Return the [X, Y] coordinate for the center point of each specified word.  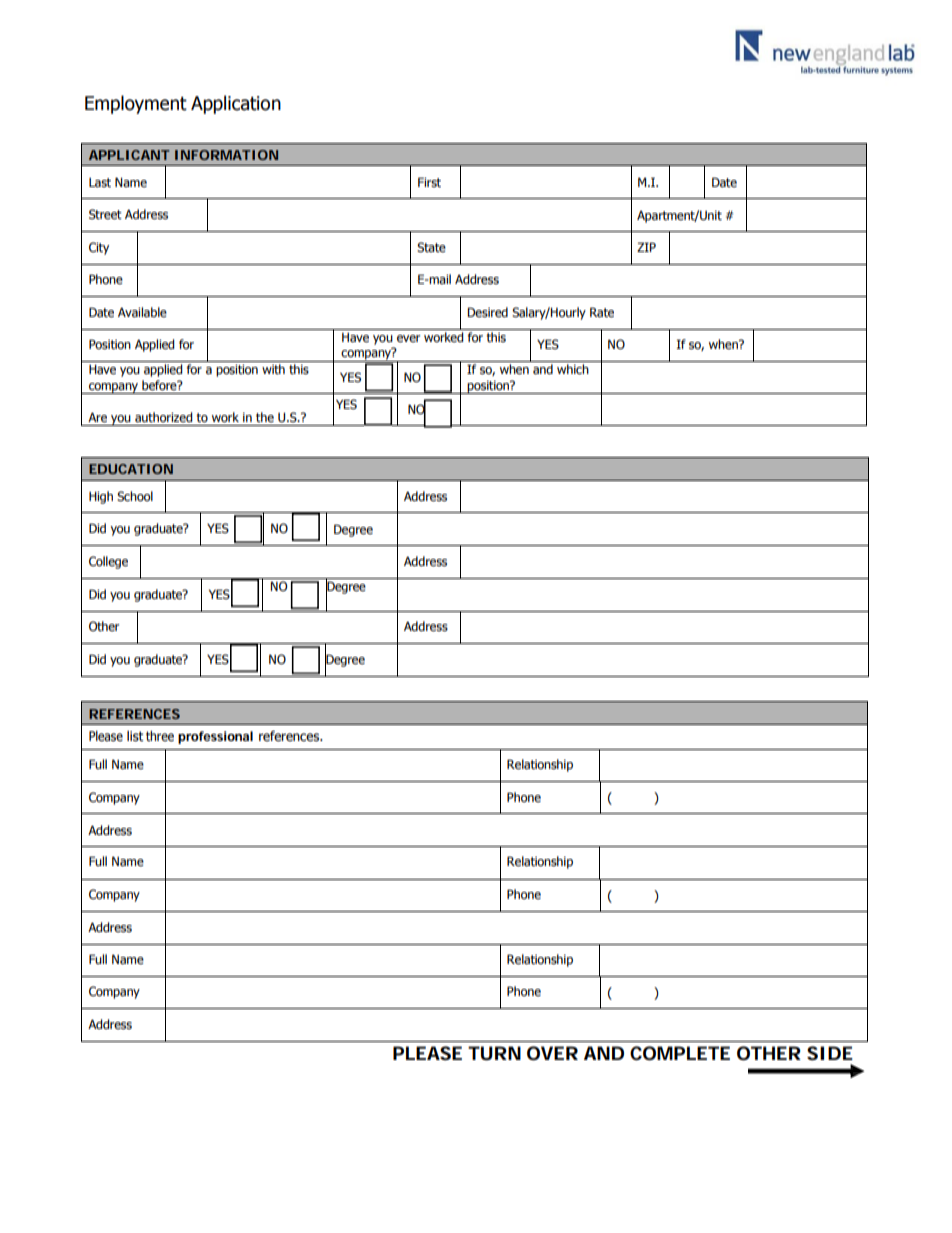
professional [215, 737]
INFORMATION [226, 155]
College [108, 562]
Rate [602, 312]
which [573, 369]
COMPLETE [680, 1053]
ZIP [646, 247]
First [429, 182]
